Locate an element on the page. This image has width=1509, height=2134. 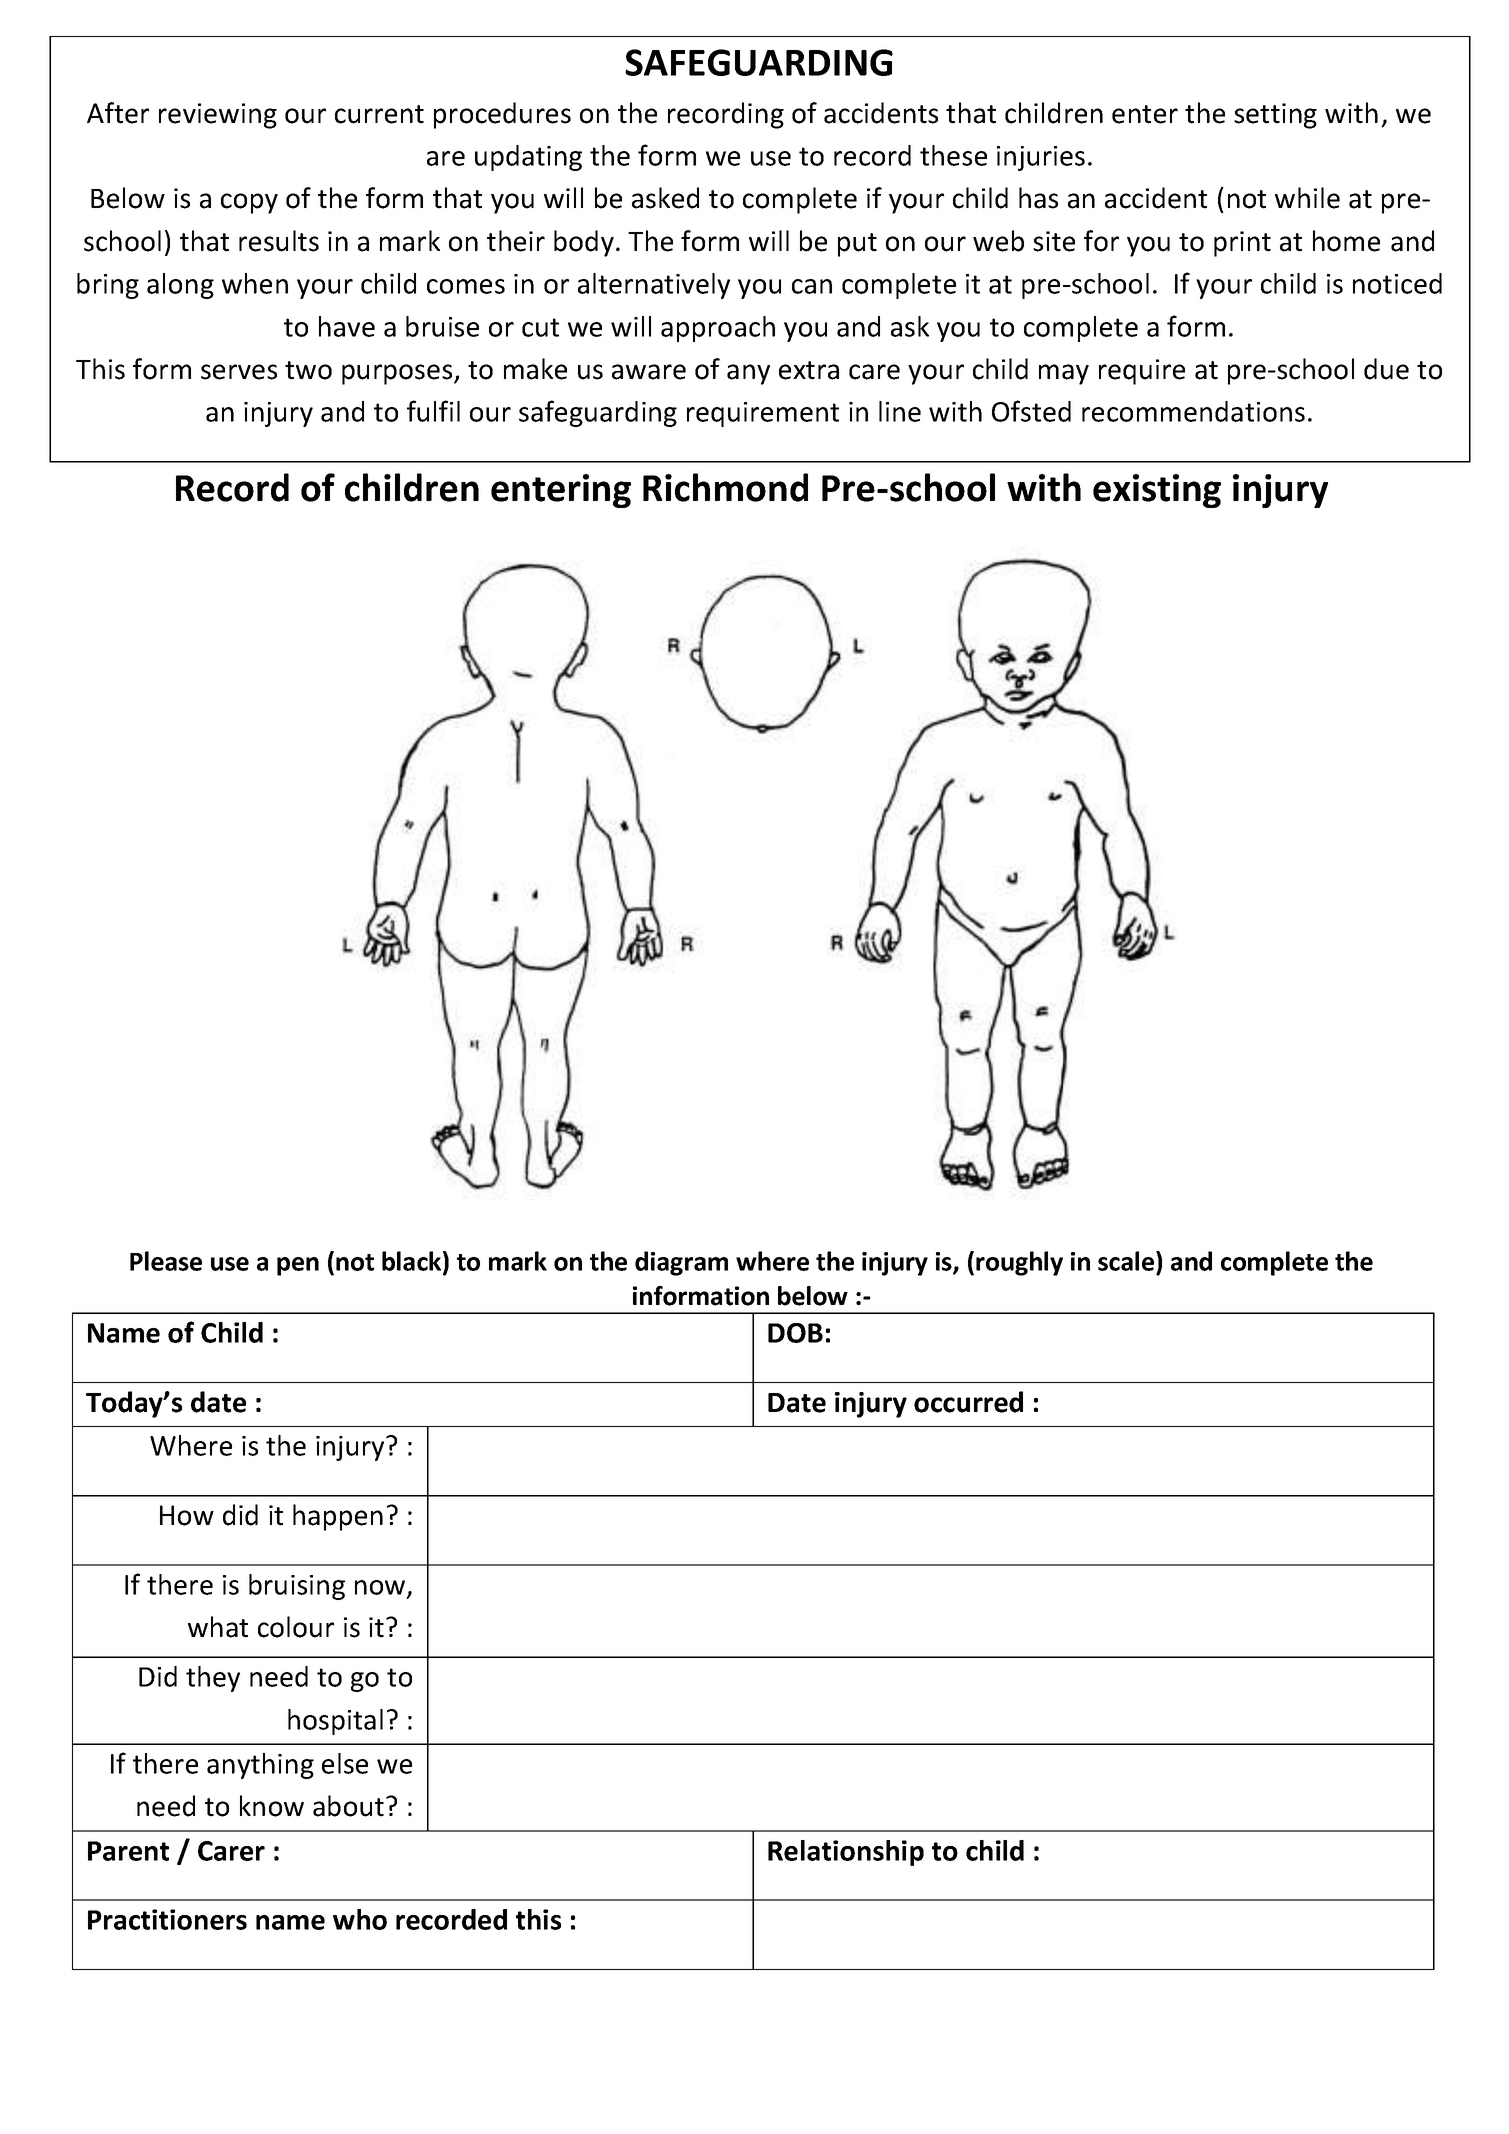
while is located at coordinates (1307, 198).
